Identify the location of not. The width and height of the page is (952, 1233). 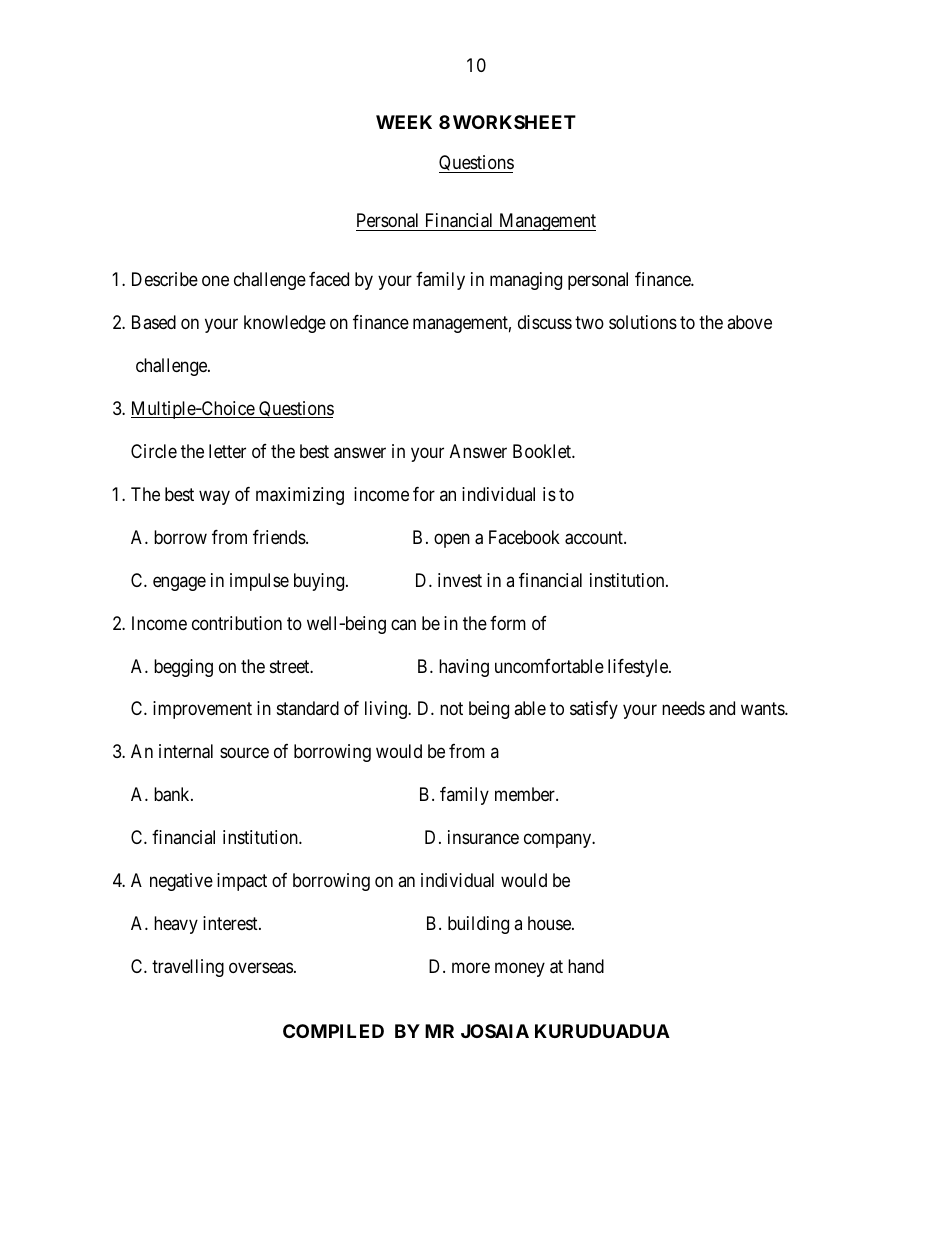
(451, 709).
